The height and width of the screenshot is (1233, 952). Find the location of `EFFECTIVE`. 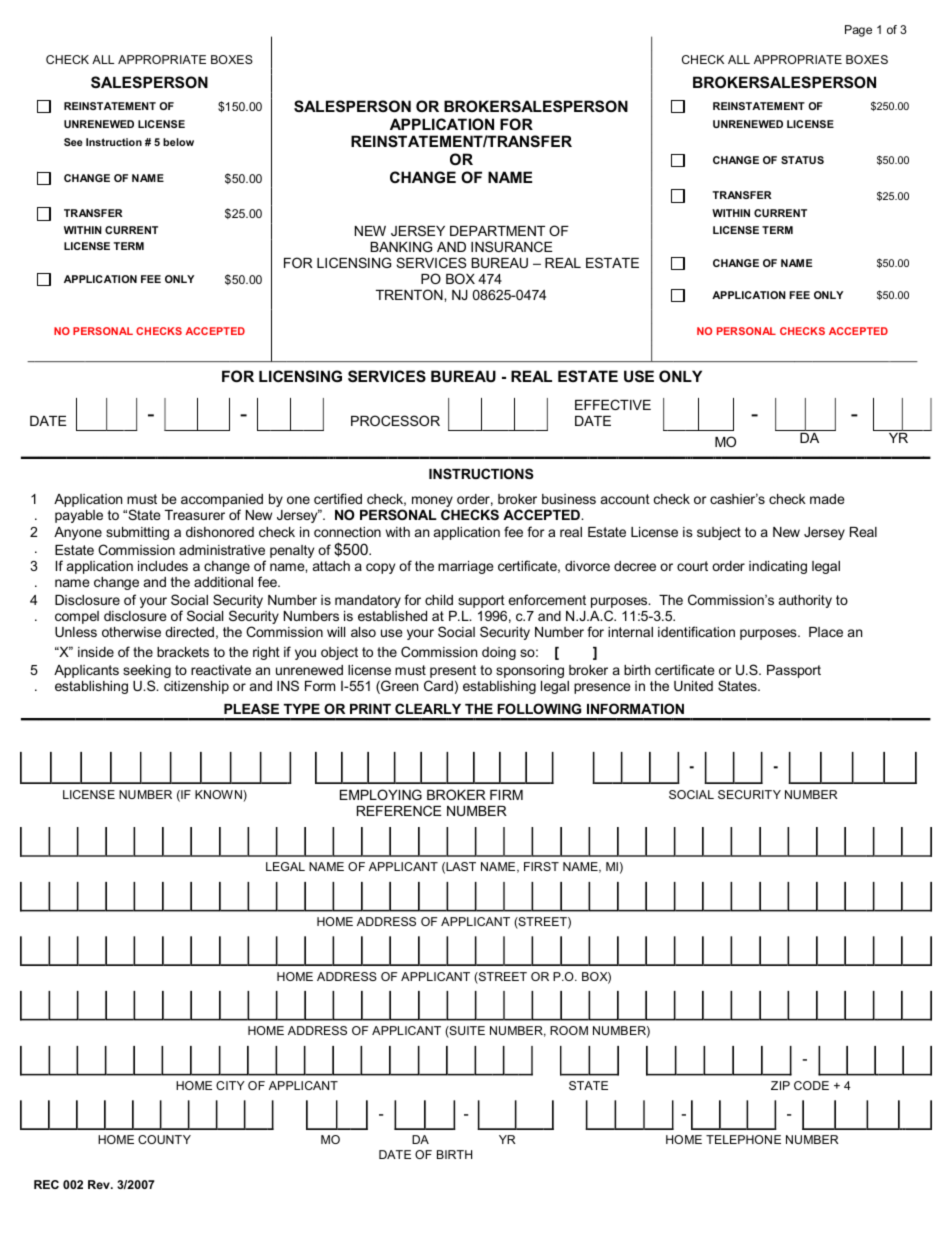

EFFECTIVE is located at coordinates (613, 404).
